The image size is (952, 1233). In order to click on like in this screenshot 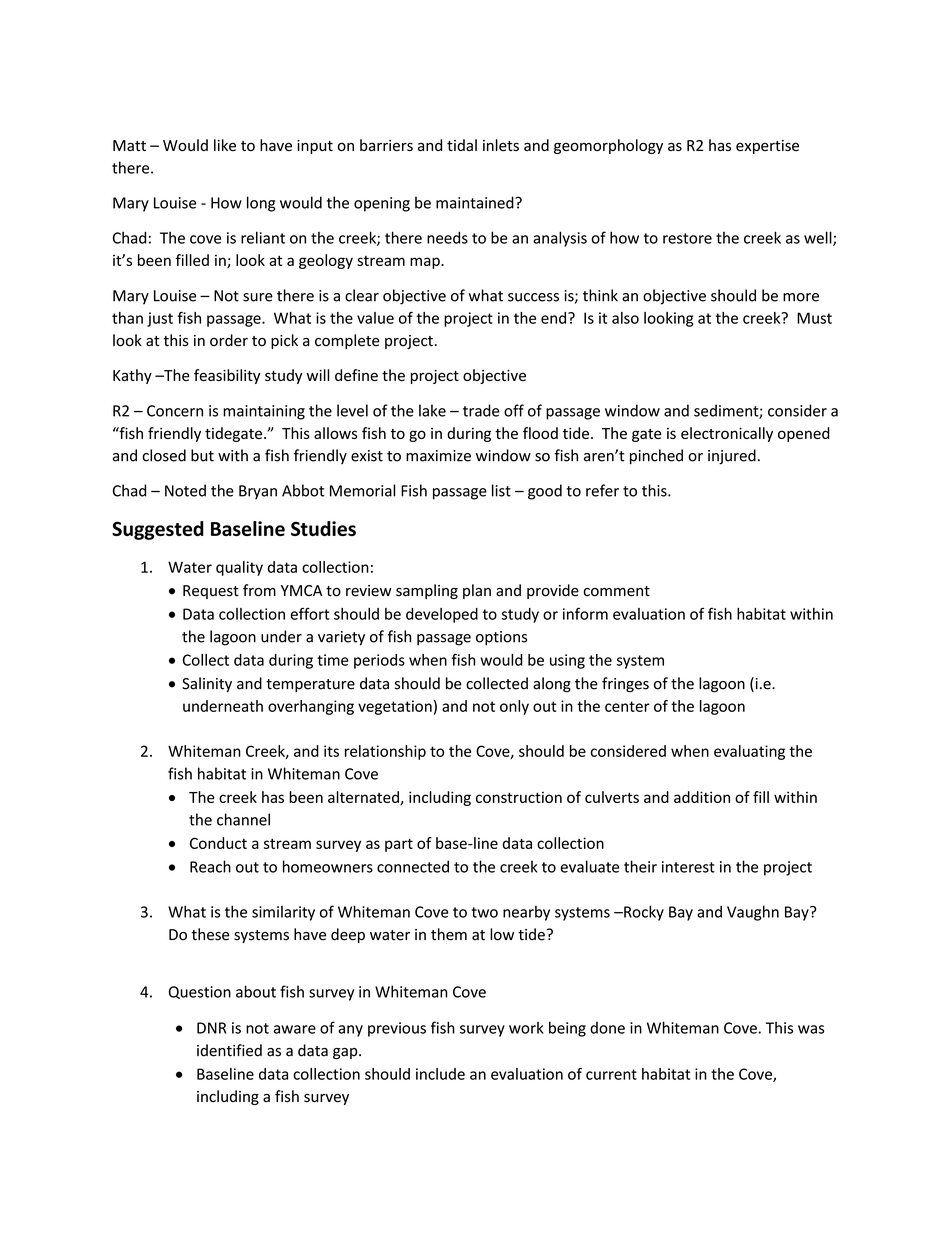, I will do `click(225, 145)`.
